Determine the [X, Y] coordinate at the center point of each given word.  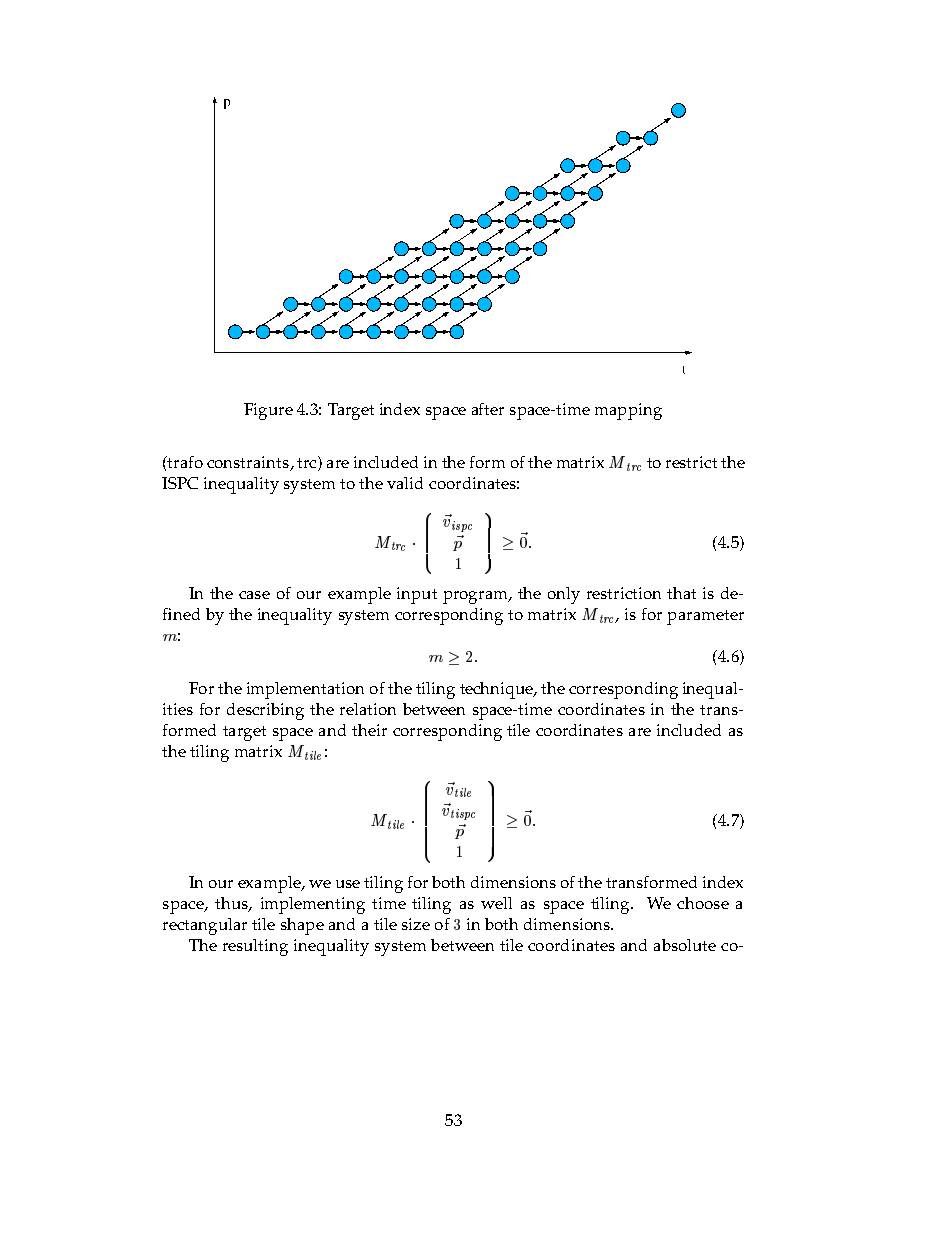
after [488, 409]
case [254, 595]
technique [497, 690]
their [369, 730]
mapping [628, 411]
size [416, 924]
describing [265, 711]
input [417, 595]
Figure [268, 411]
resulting [255, 947]
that [681, 593]
